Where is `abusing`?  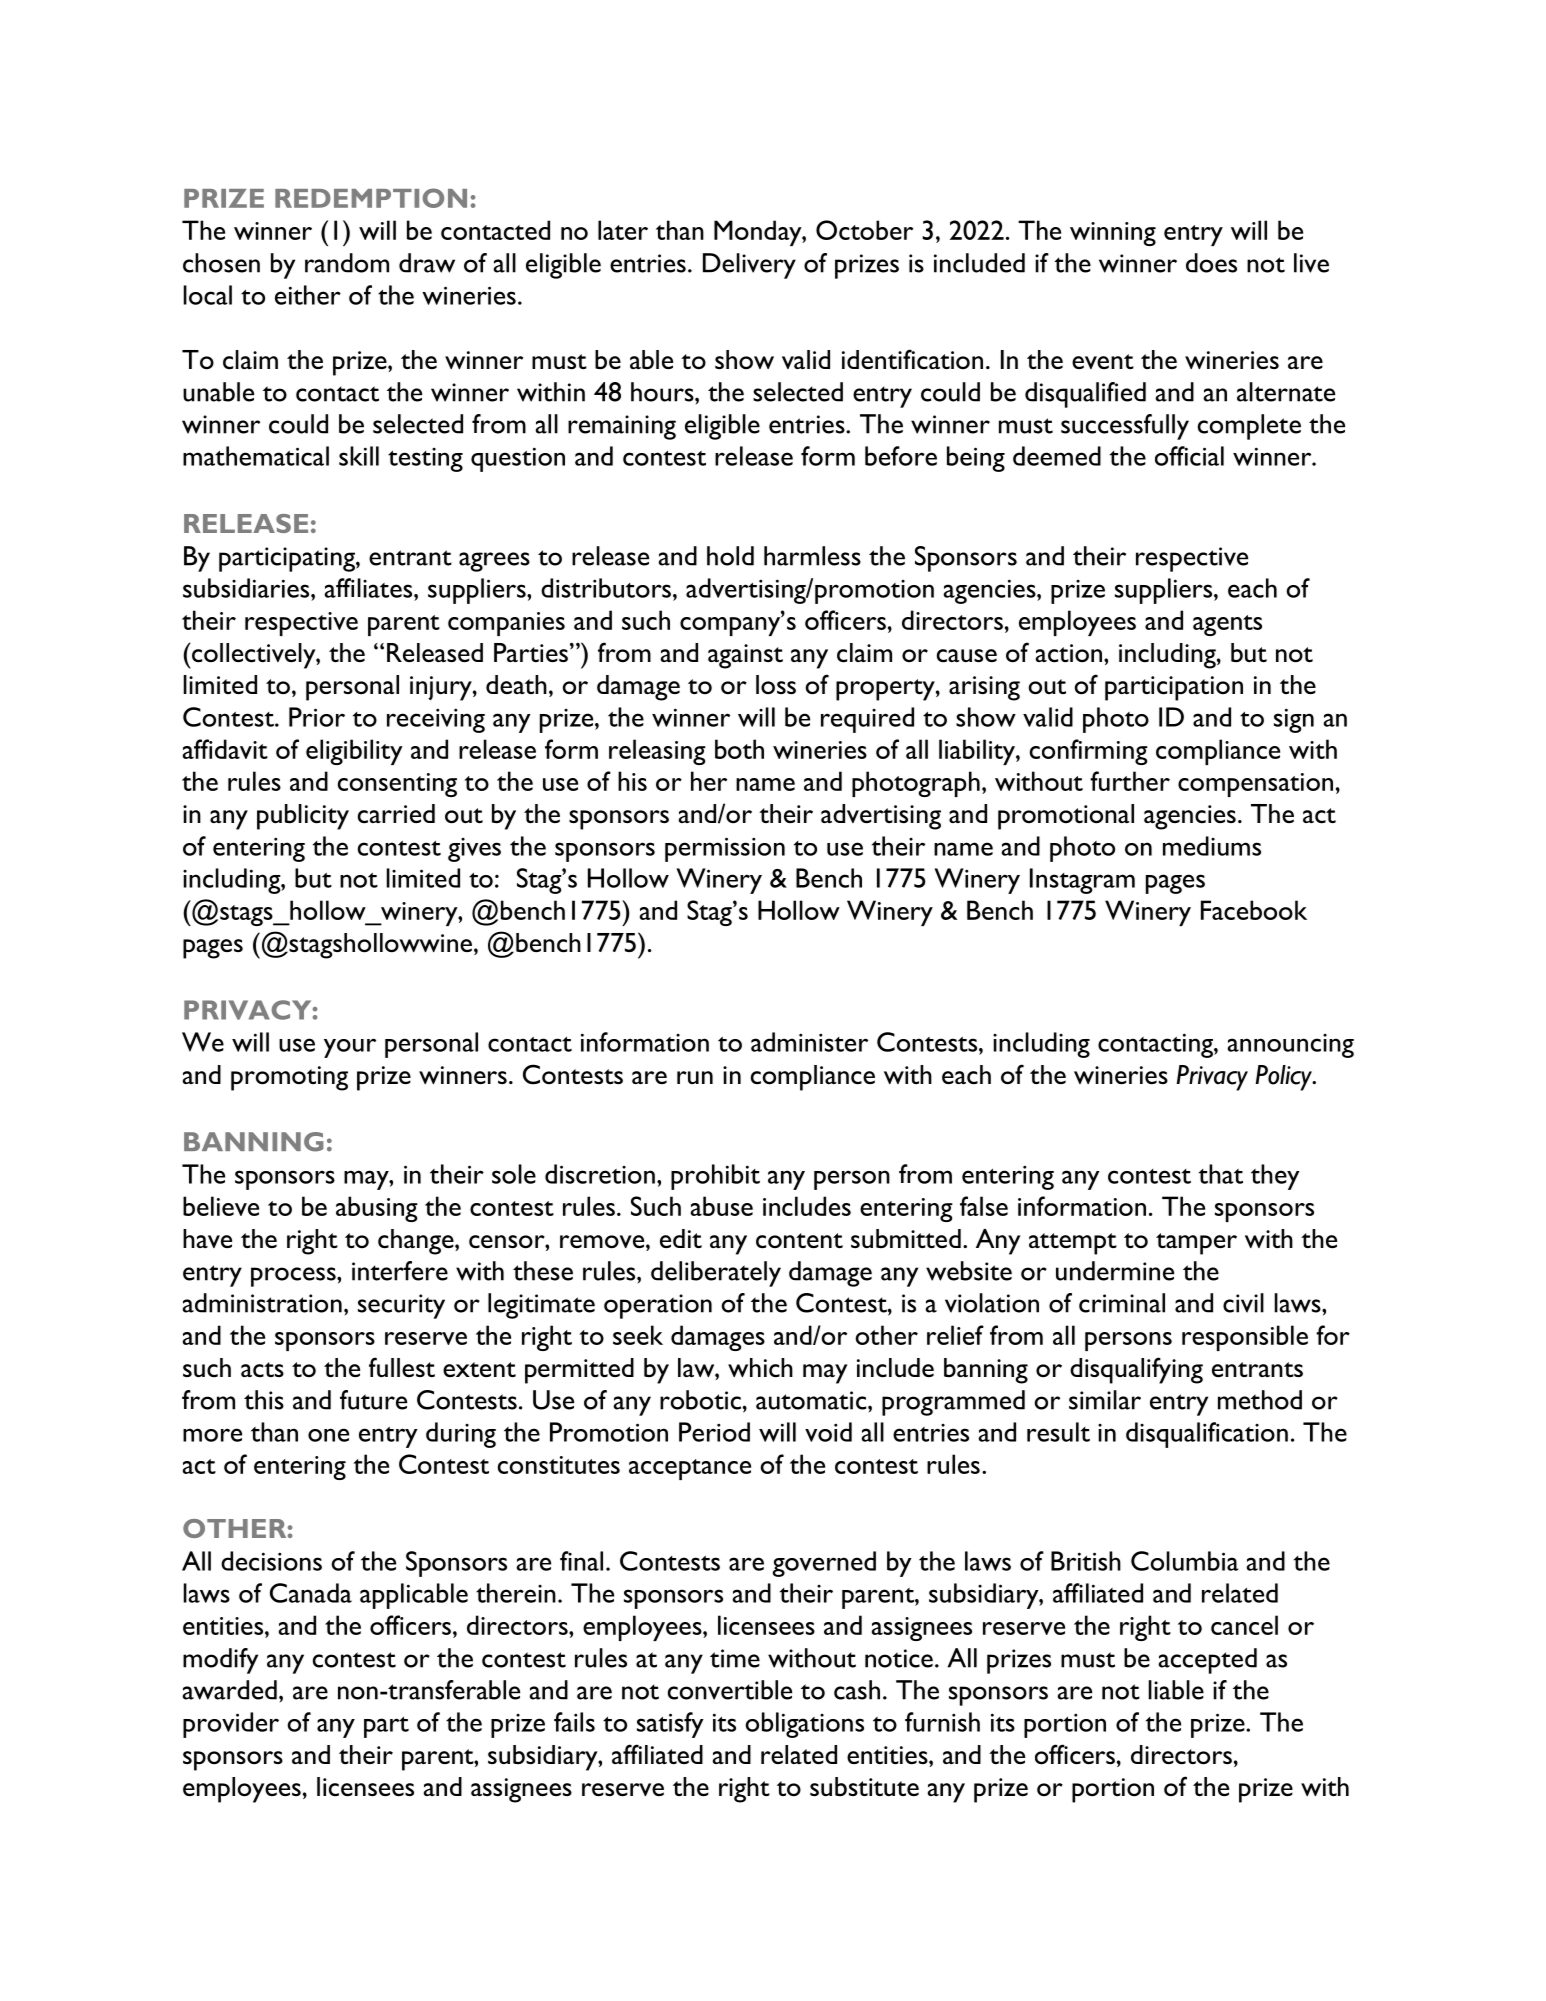 abusing is located at coordinates (377, 1209).
